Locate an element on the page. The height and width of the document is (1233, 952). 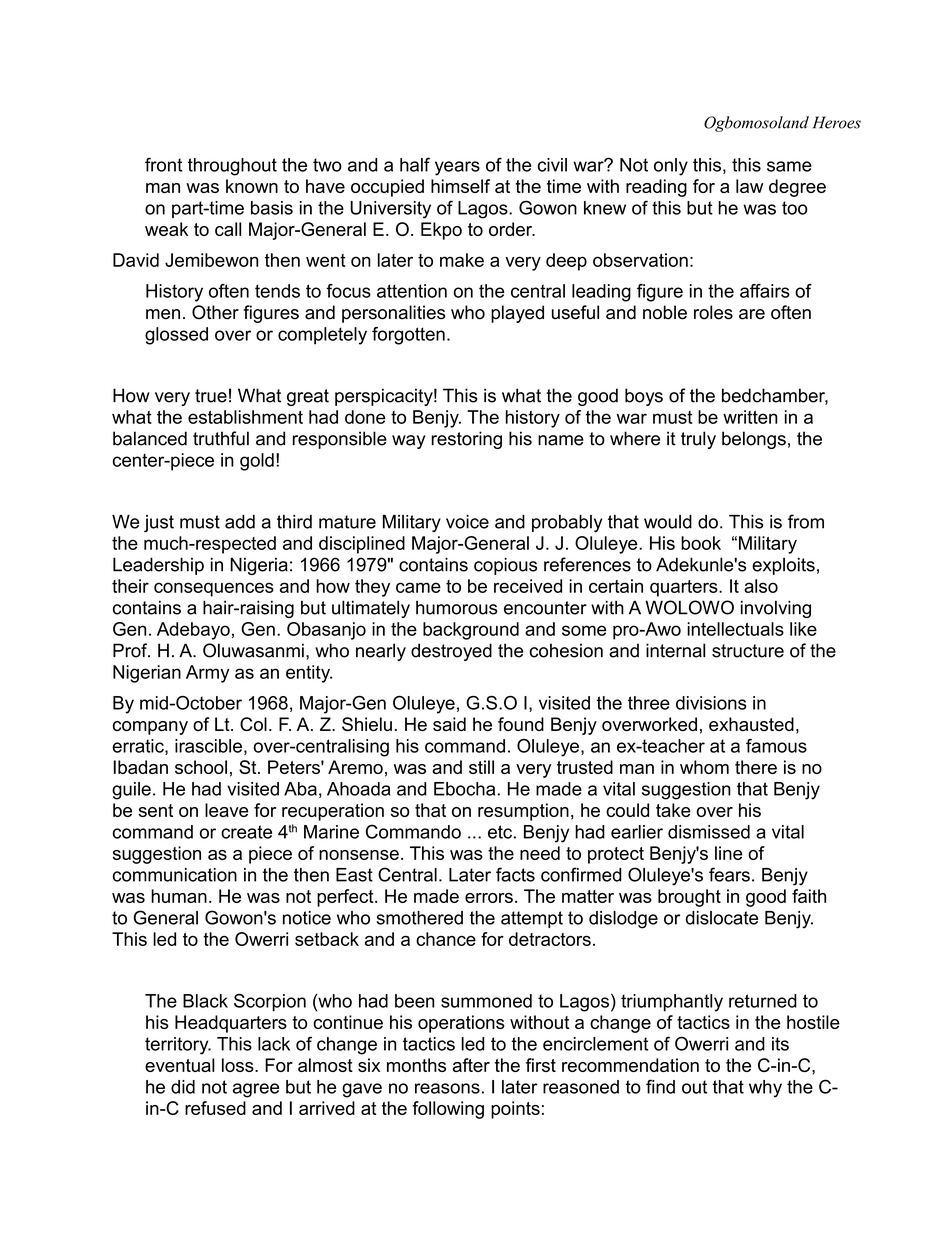
after is located at coordinates (471, 1065).
